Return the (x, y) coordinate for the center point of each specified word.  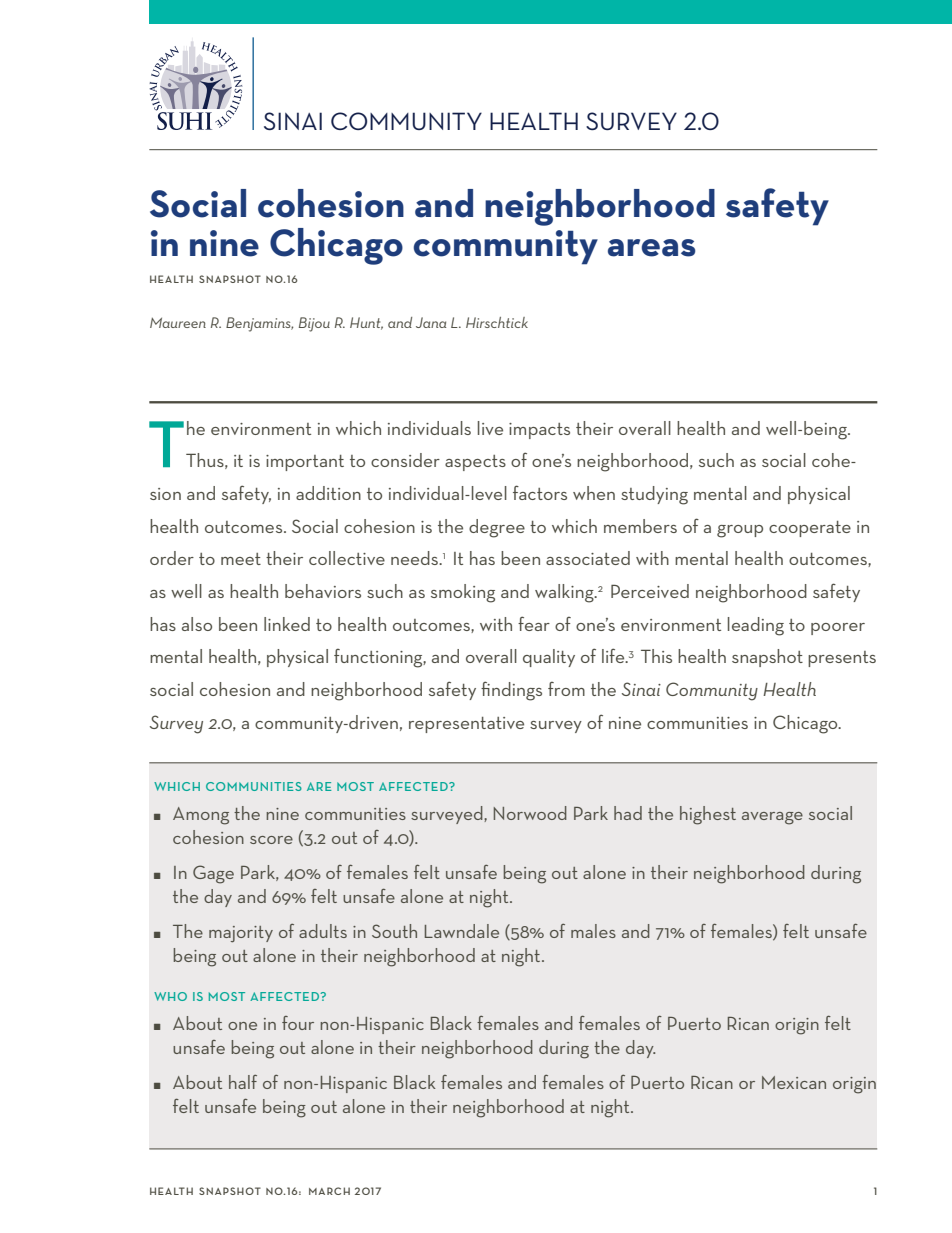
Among (201, 816)
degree (497, 528)
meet (241, 559)
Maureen (178, 323)
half (243, 1082)
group (740, 531)
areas (652, 248)
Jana (431, 322)
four (298, 1023)
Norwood (530, 813)
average (772, 818)
